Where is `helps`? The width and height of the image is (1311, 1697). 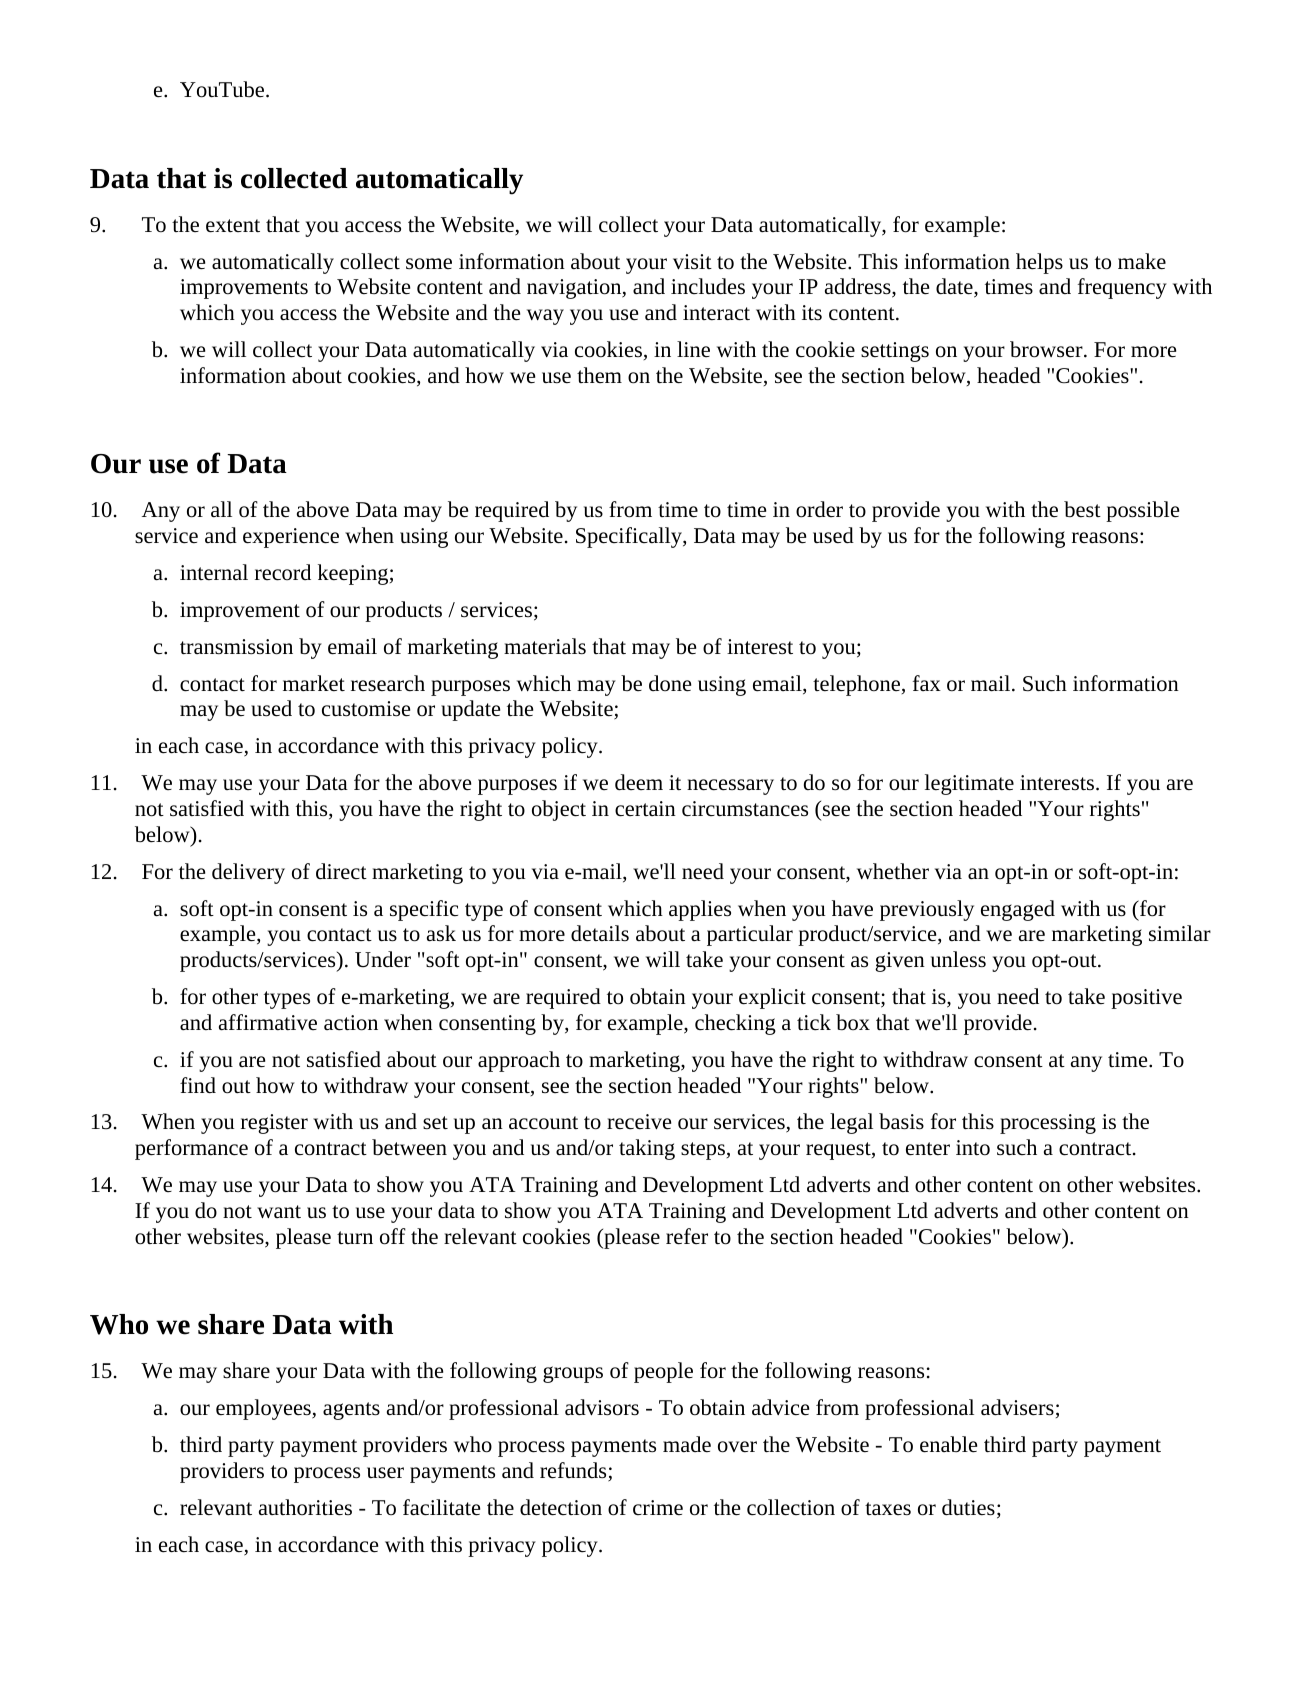 helps is located at coordinates (1039, 263).
